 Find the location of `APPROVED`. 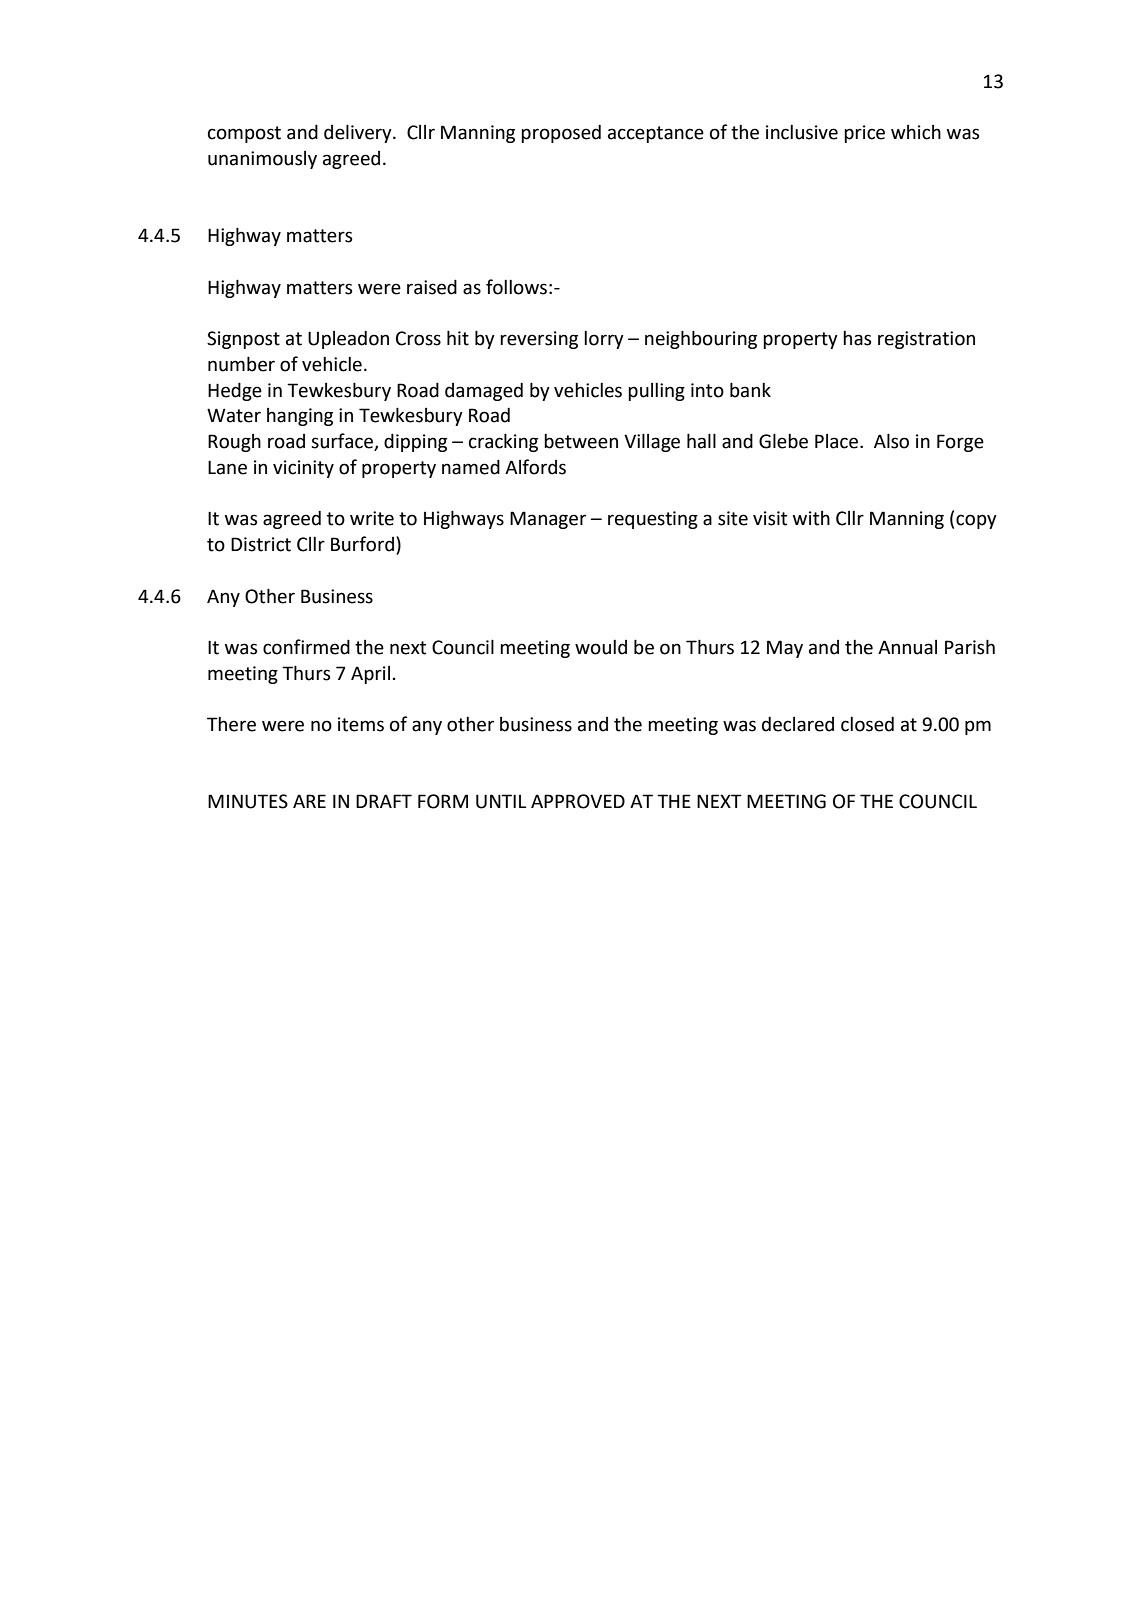

APPROVED is located at coordinates (578, 801).
